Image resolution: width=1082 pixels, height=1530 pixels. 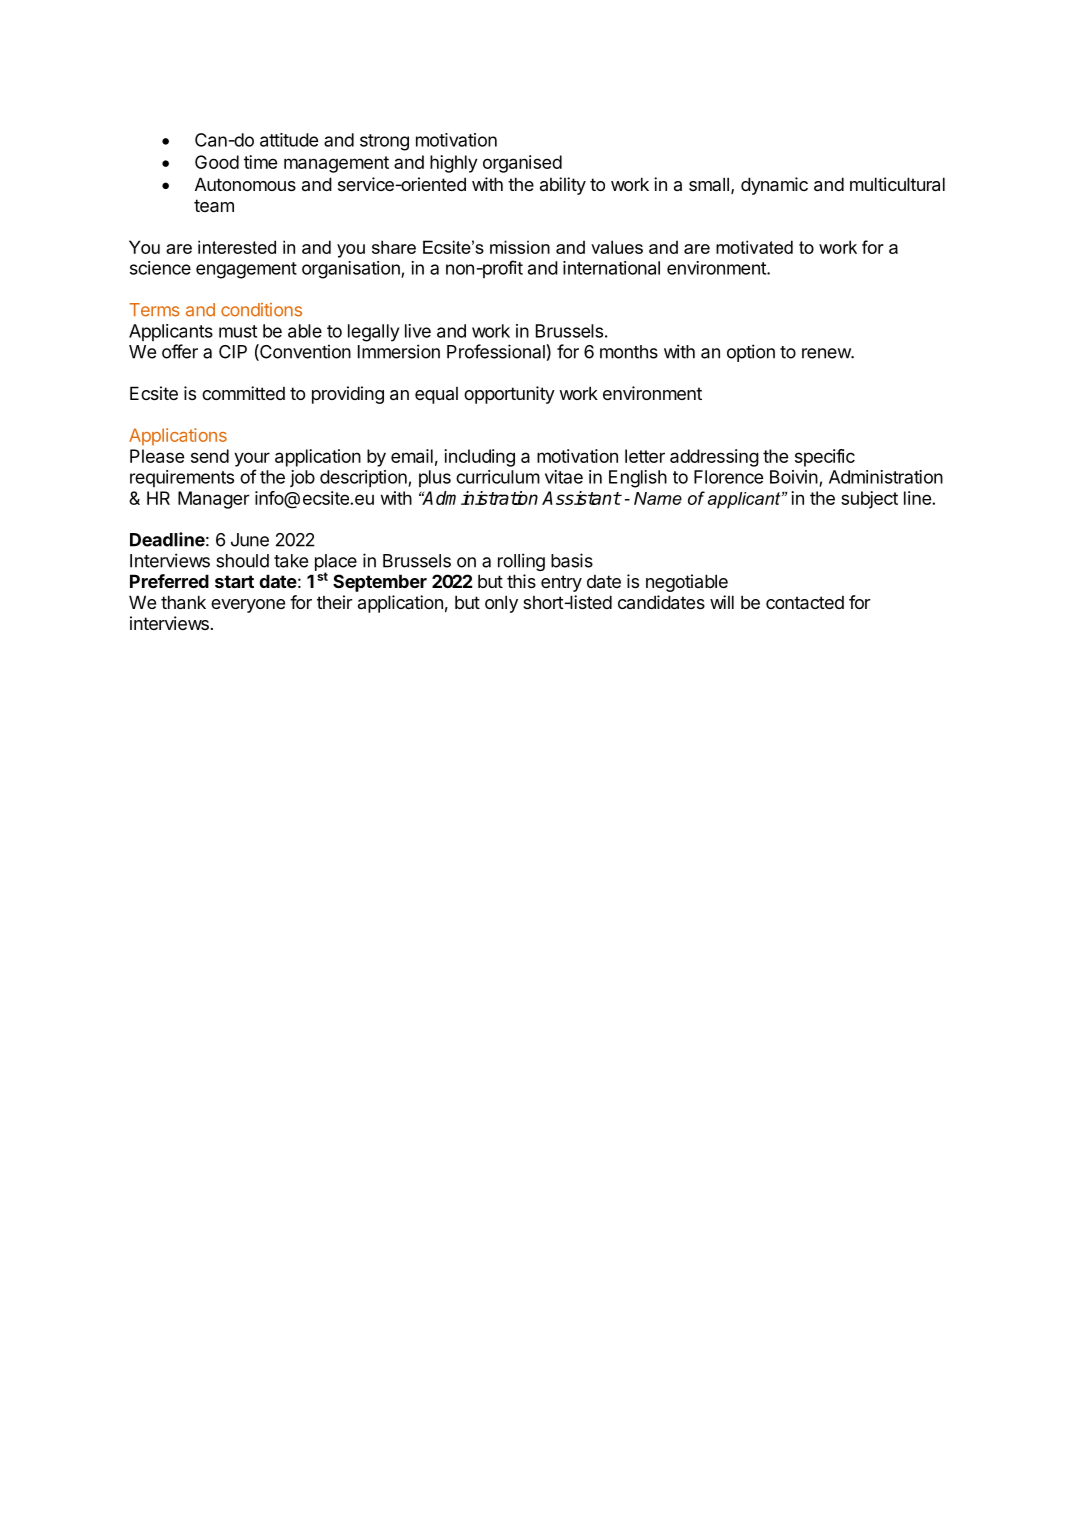 I want to click on engagement, so click(x=246, y=270).
